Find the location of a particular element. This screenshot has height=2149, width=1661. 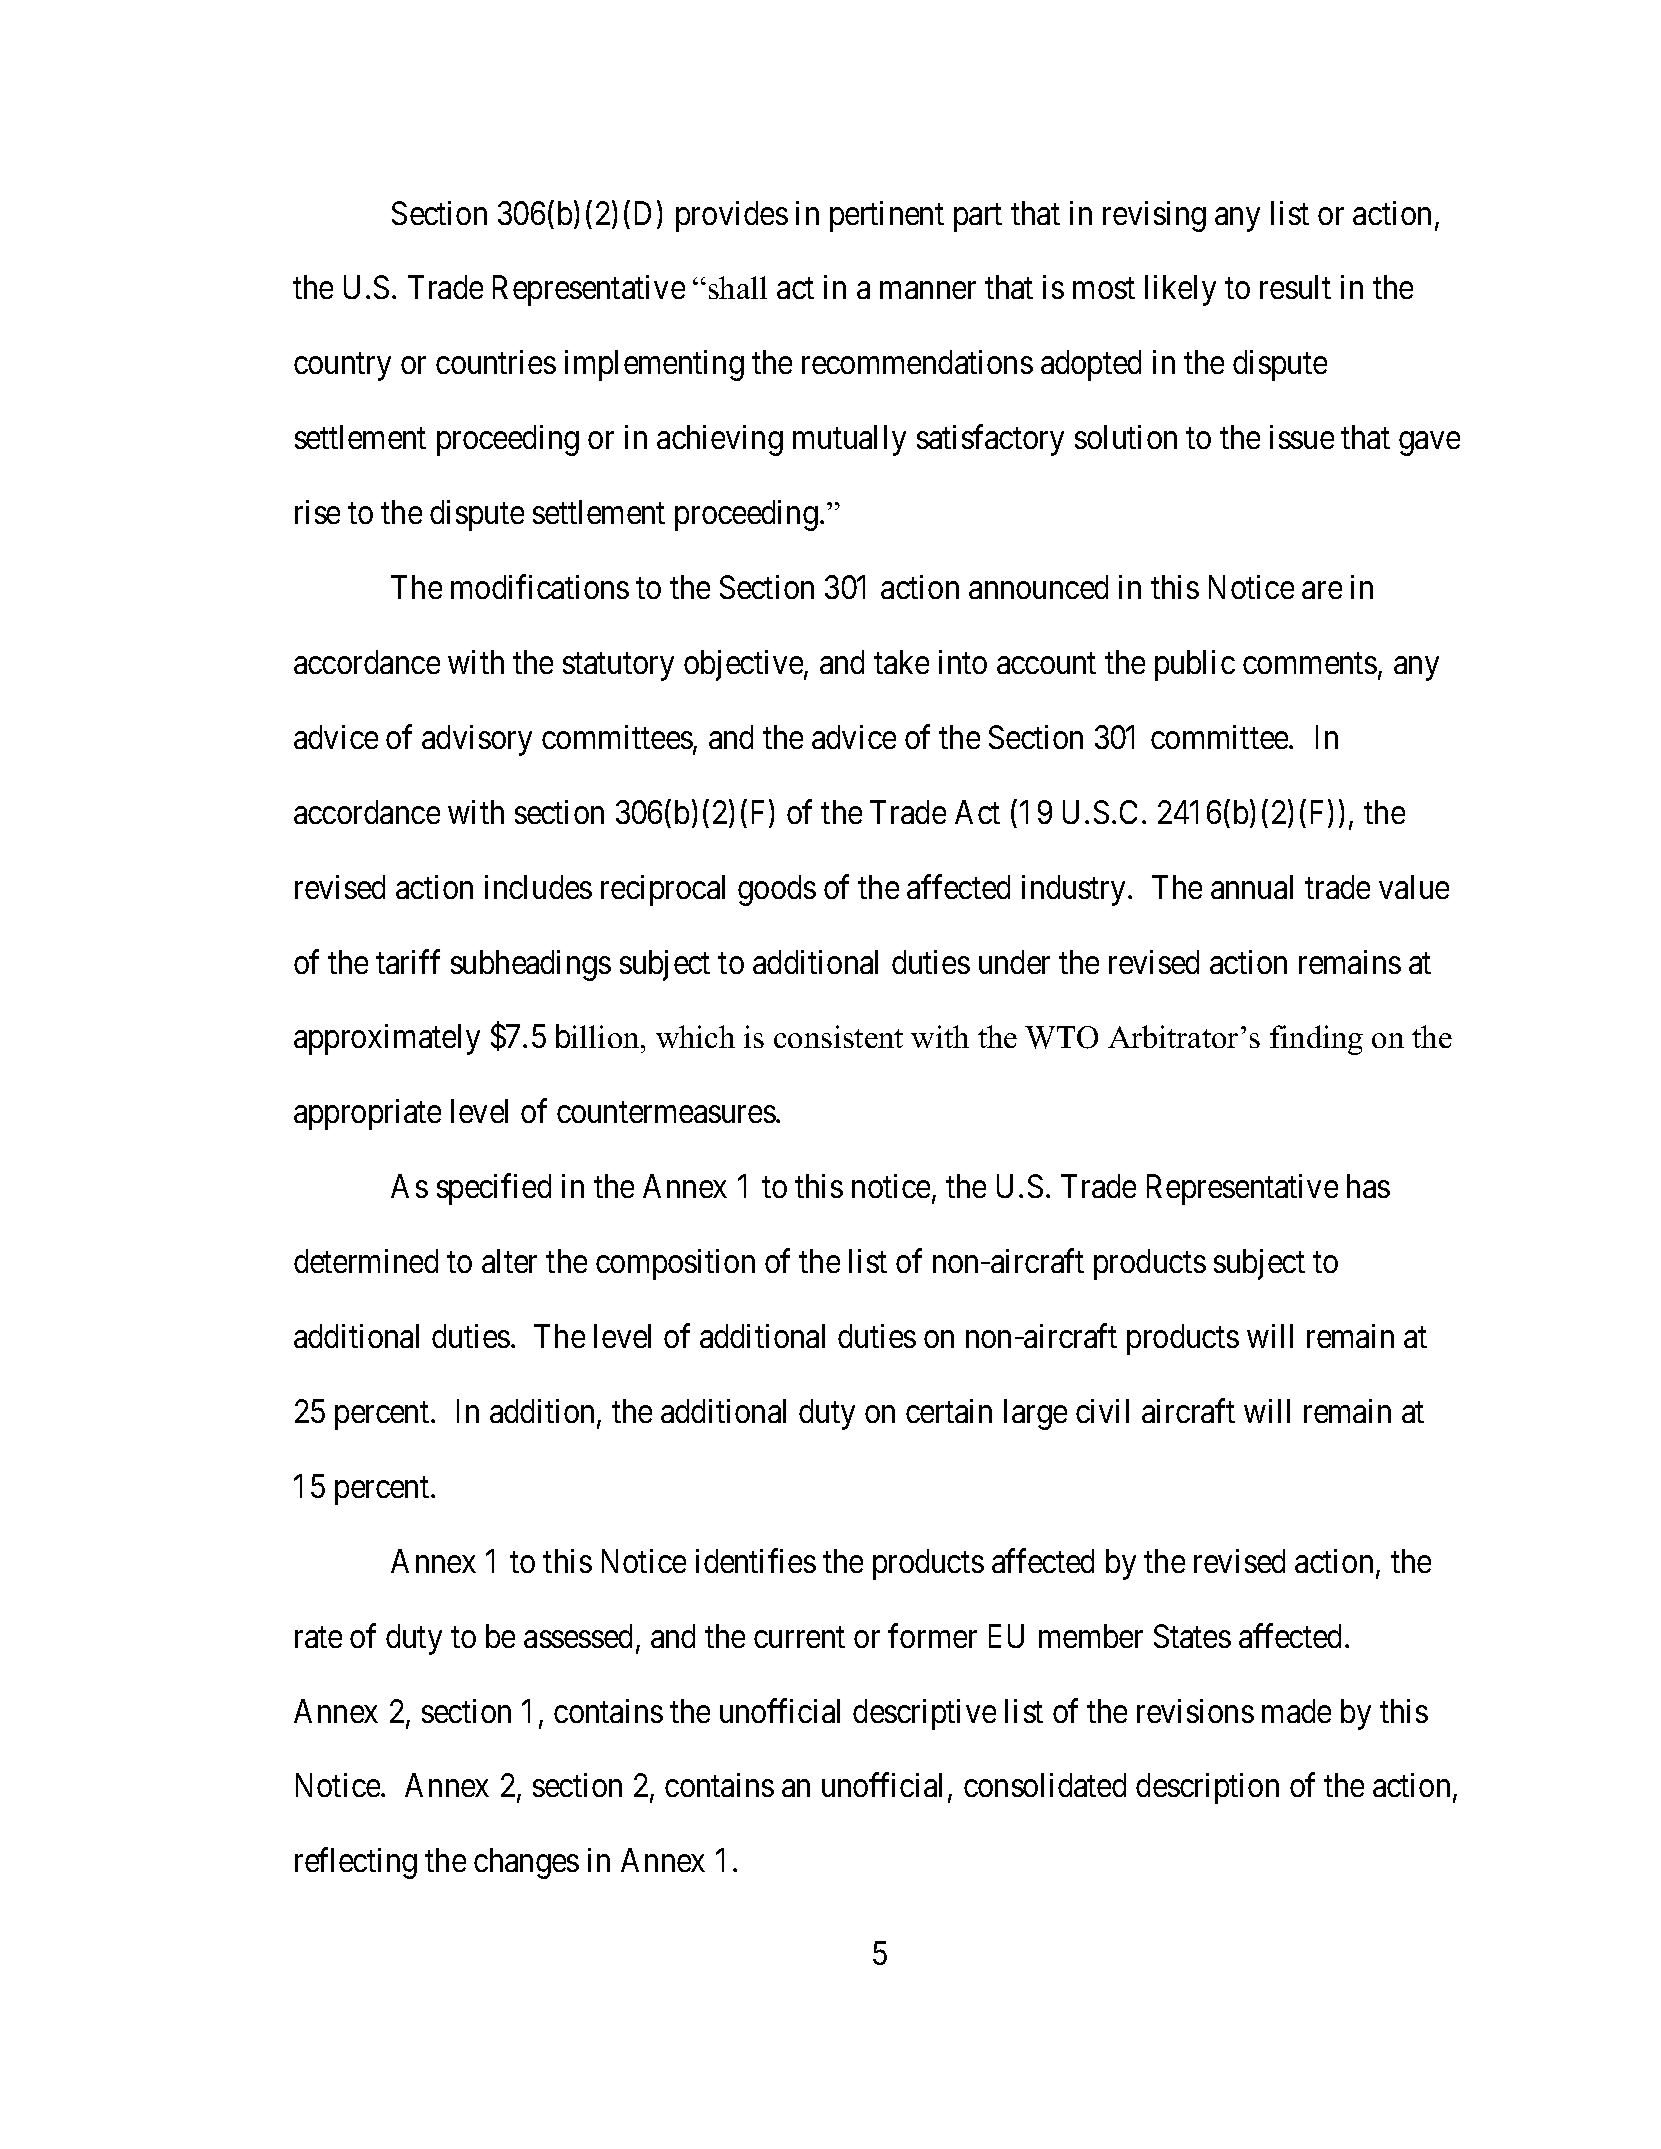

certain is located at coordinates (949, 1411).
